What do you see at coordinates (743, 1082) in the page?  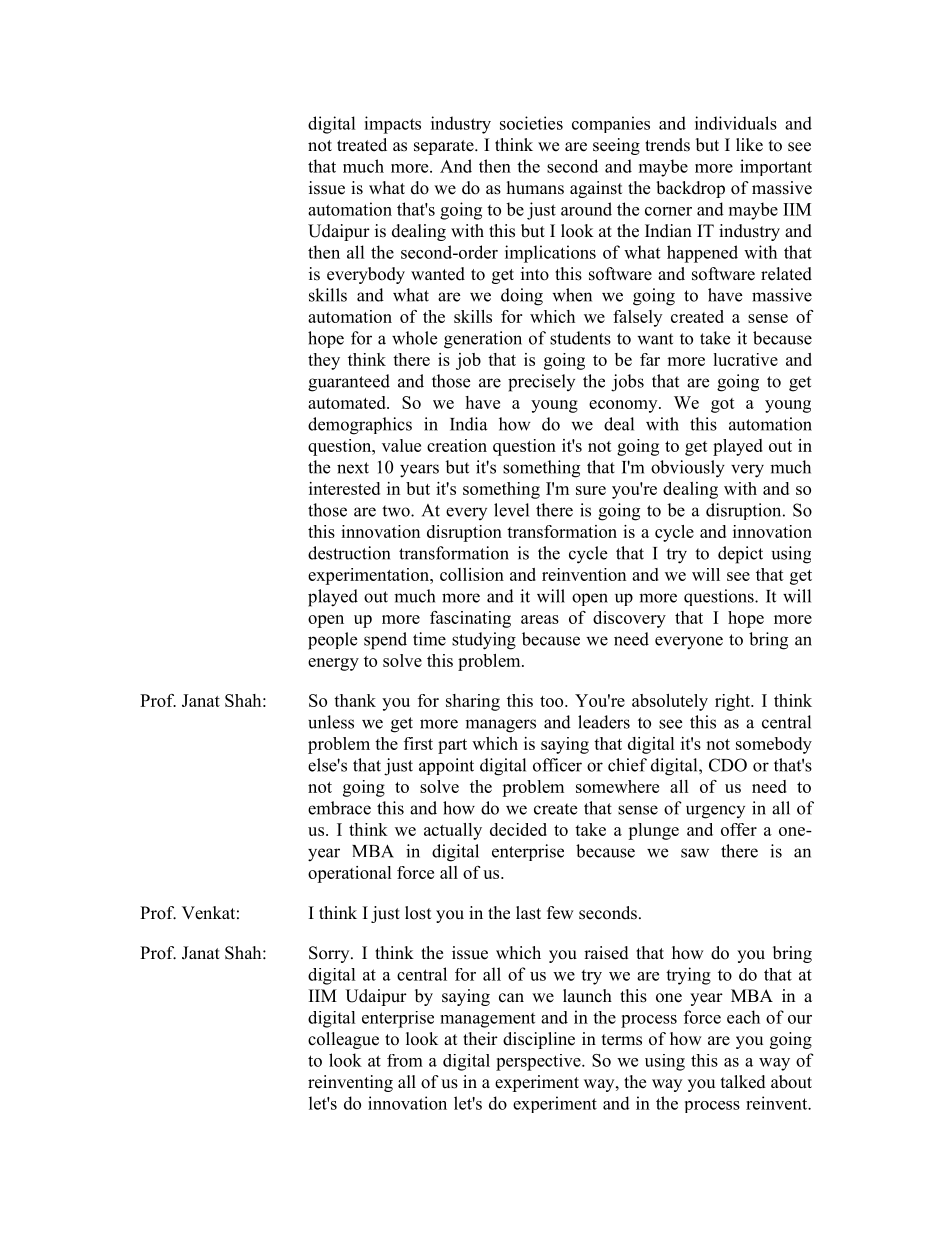 I see `talked` at bounding box center [743, 1082].
